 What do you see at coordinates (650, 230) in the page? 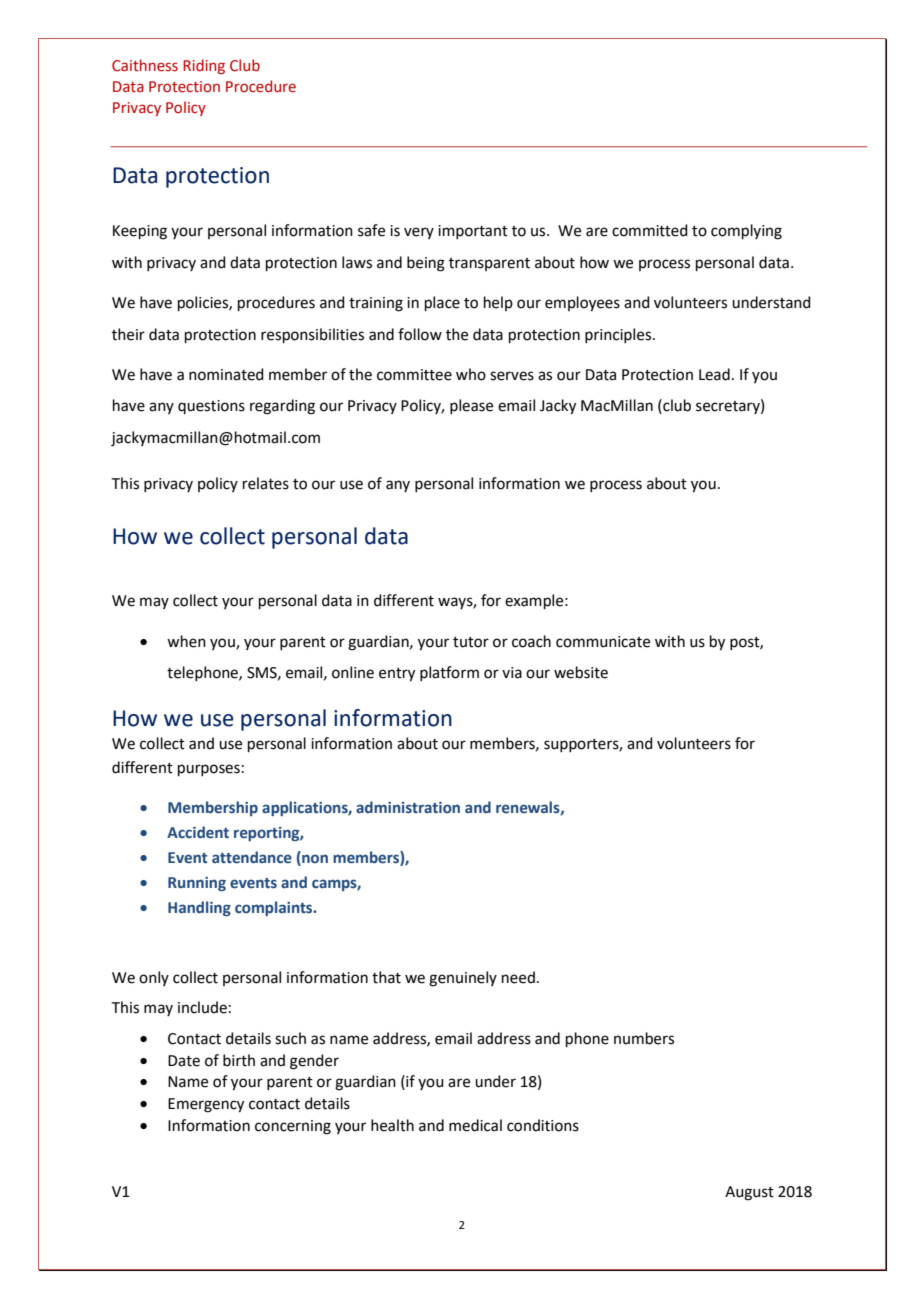
I see `committed` at bounding box center [650, 230].
